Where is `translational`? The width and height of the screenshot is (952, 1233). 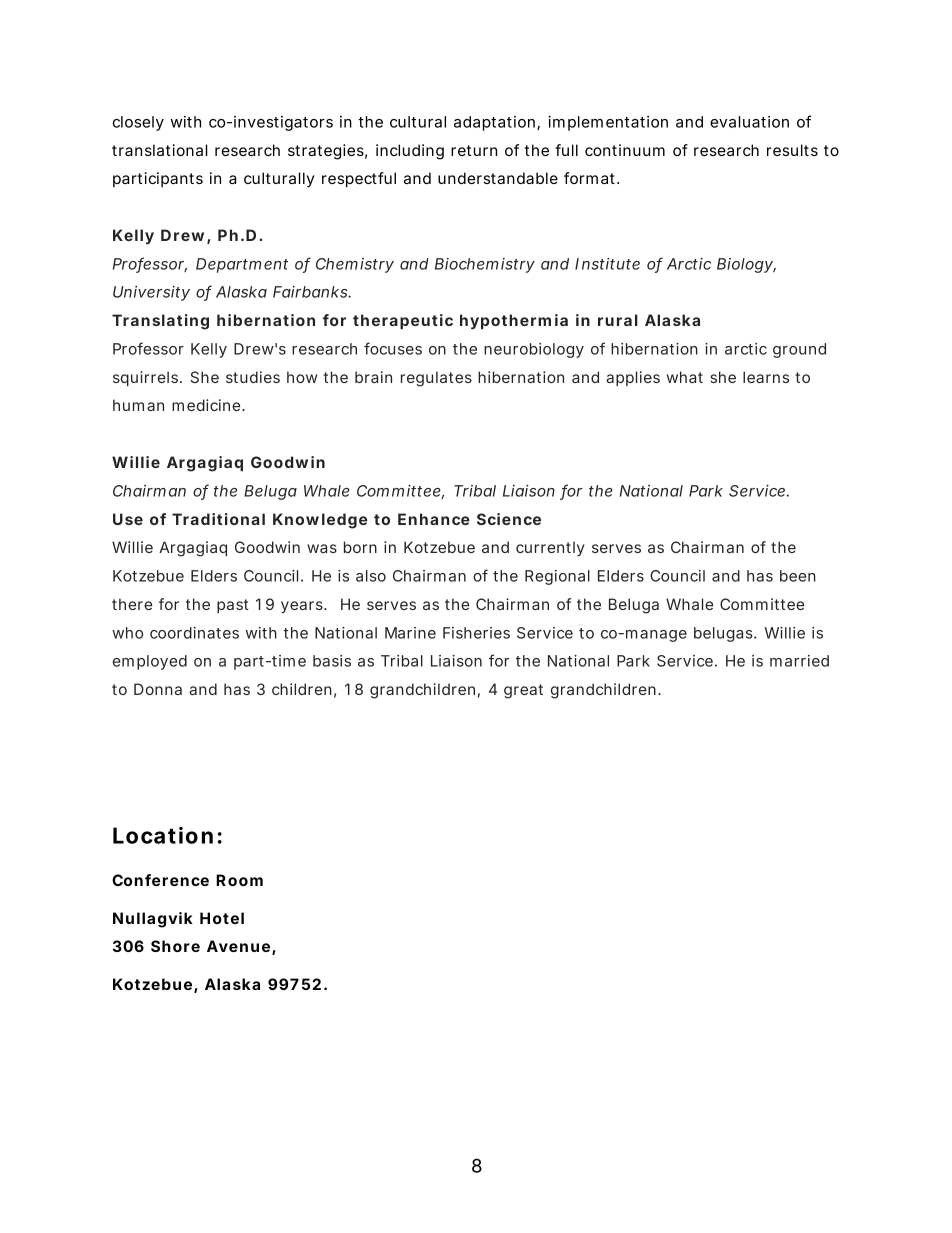
translational is located at coordinates (160, 150).
